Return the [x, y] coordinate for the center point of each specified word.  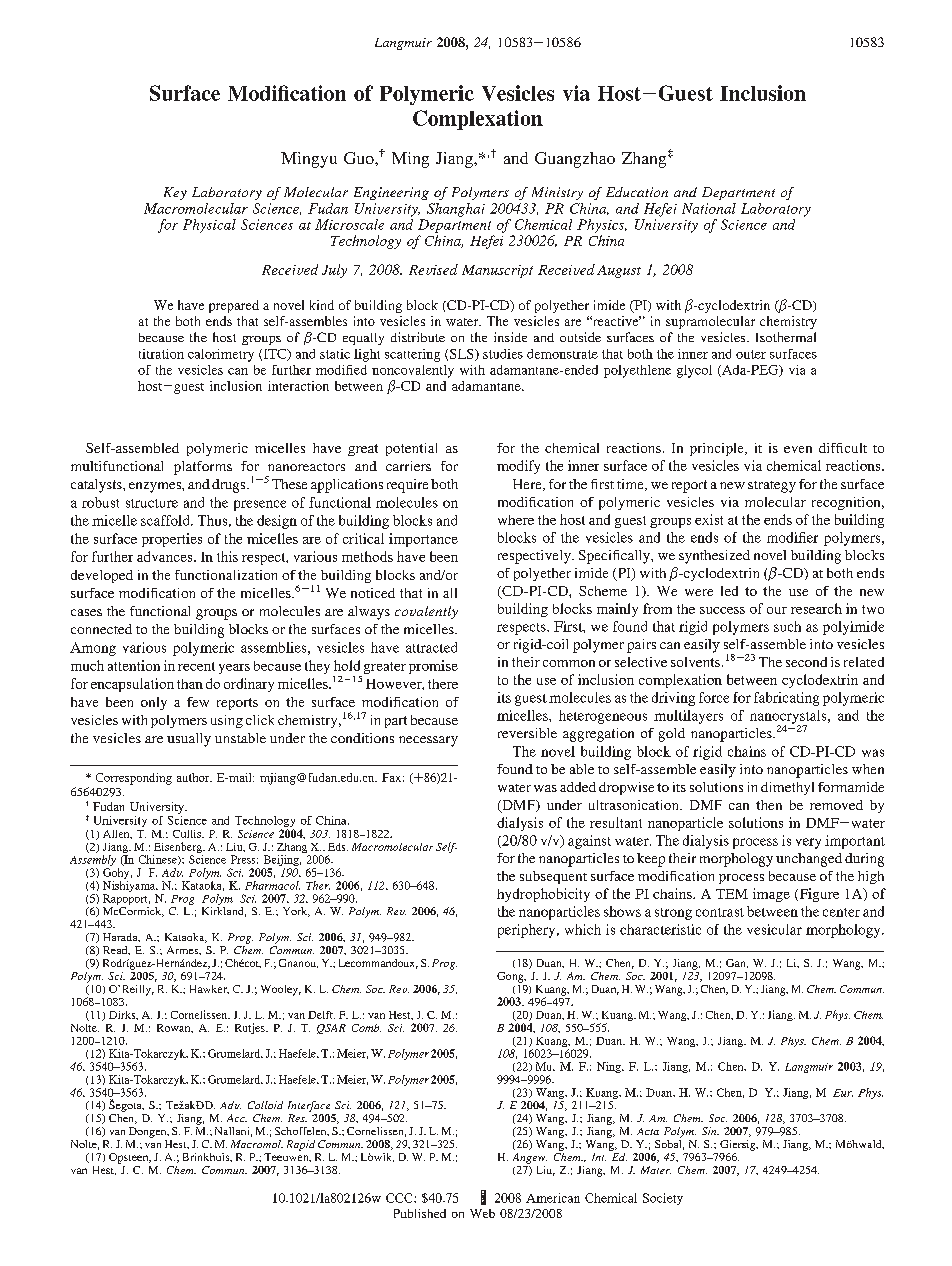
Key [175, 193]
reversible [527, 733]
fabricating [786, 699]
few [198, 702]
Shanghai [456, 210]
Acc [237, 1118]
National [709, 208]
